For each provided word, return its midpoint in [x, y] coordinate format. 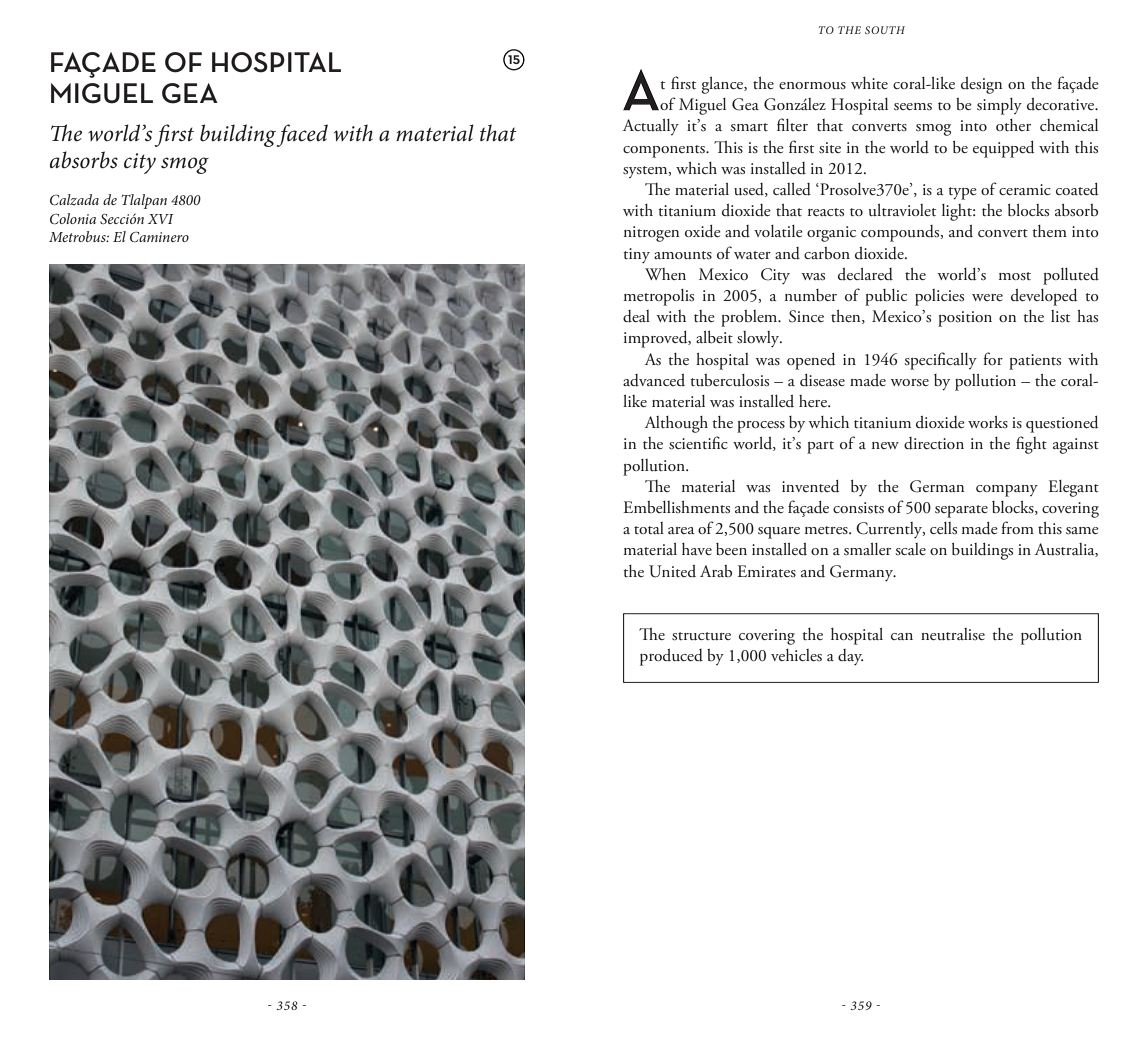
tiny [636, 255]
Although [676, 424]
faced [302, 135]
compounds [901, 233]
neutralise [953, 634]
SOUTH [885, 30]
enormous [812, 85]
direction [934, 443]
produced [671, 657]
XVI [161, 219]
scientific [698, 443]
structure [701, 636]
